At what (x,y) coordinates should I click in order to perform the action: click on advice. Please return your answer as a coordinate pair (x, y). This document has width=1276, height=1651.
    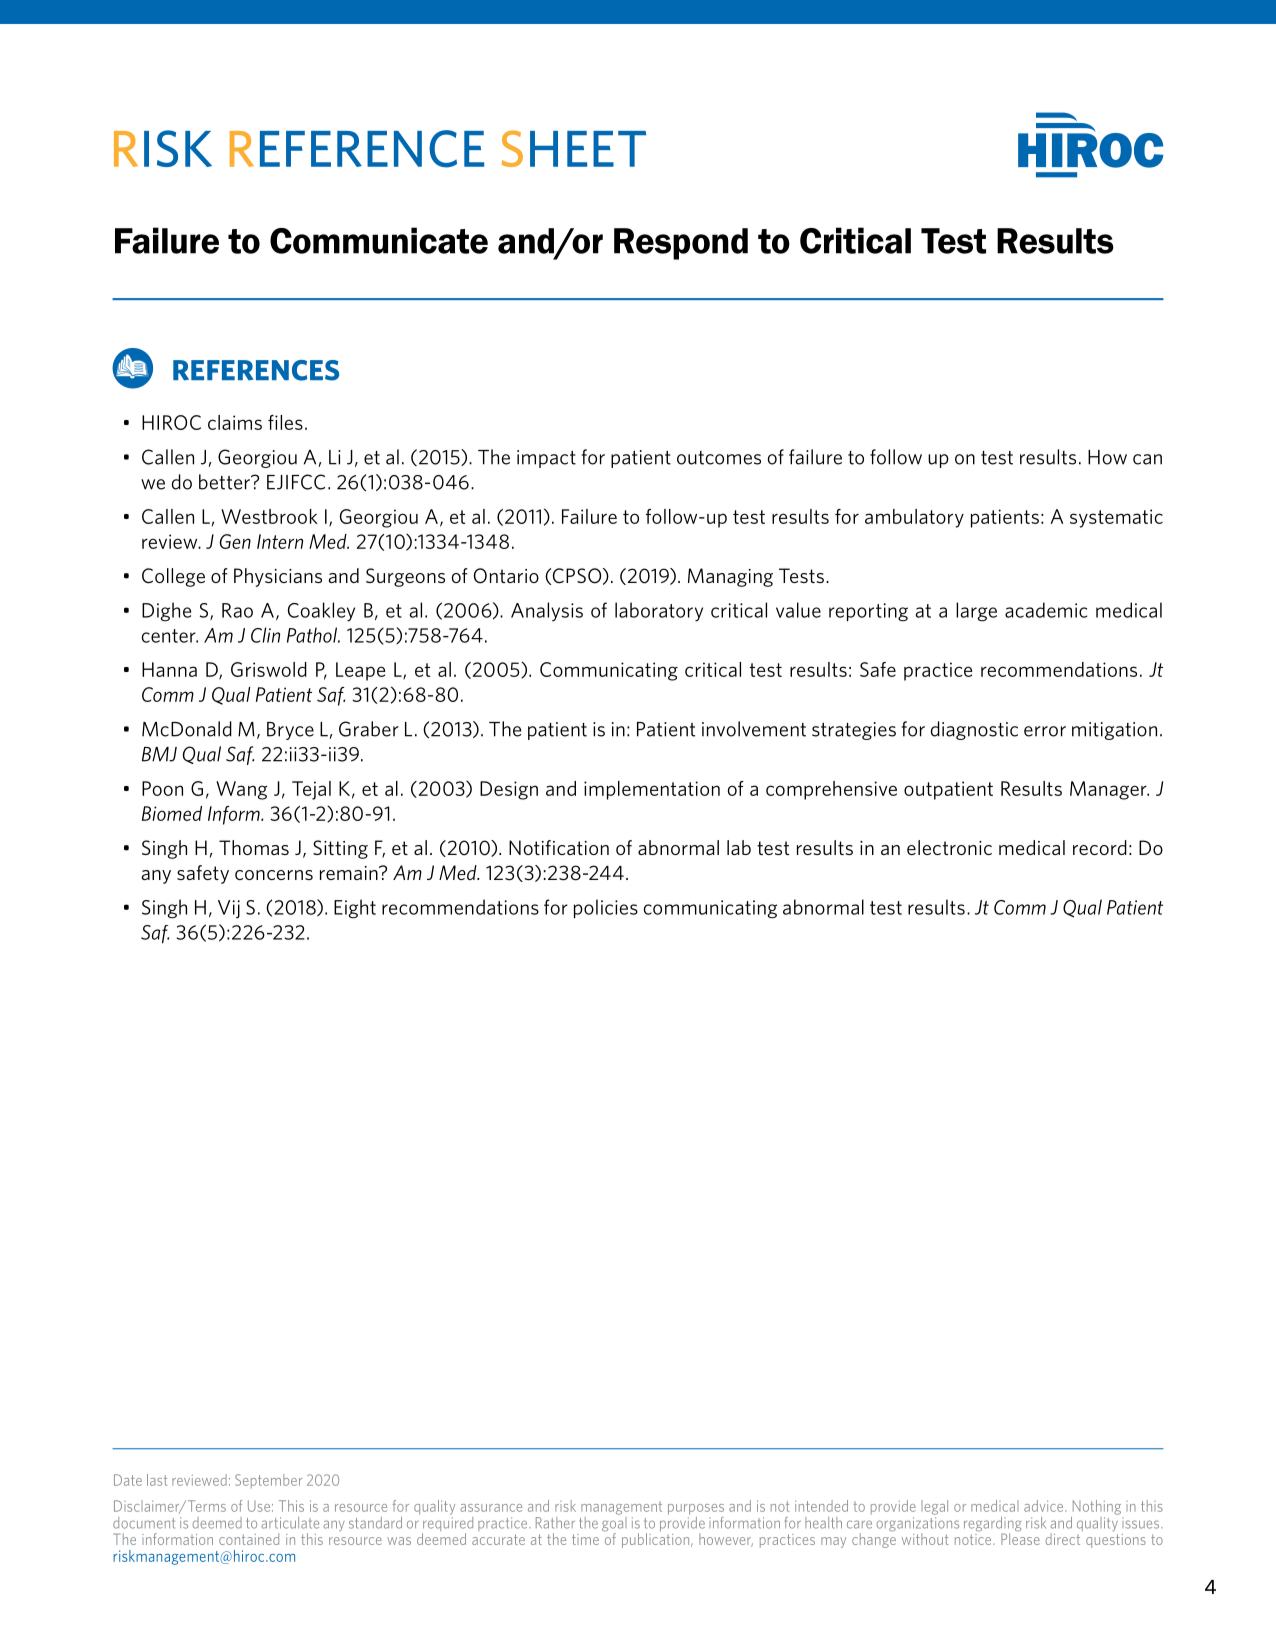
    Looking at the image, I should click on (1045, 1506).
